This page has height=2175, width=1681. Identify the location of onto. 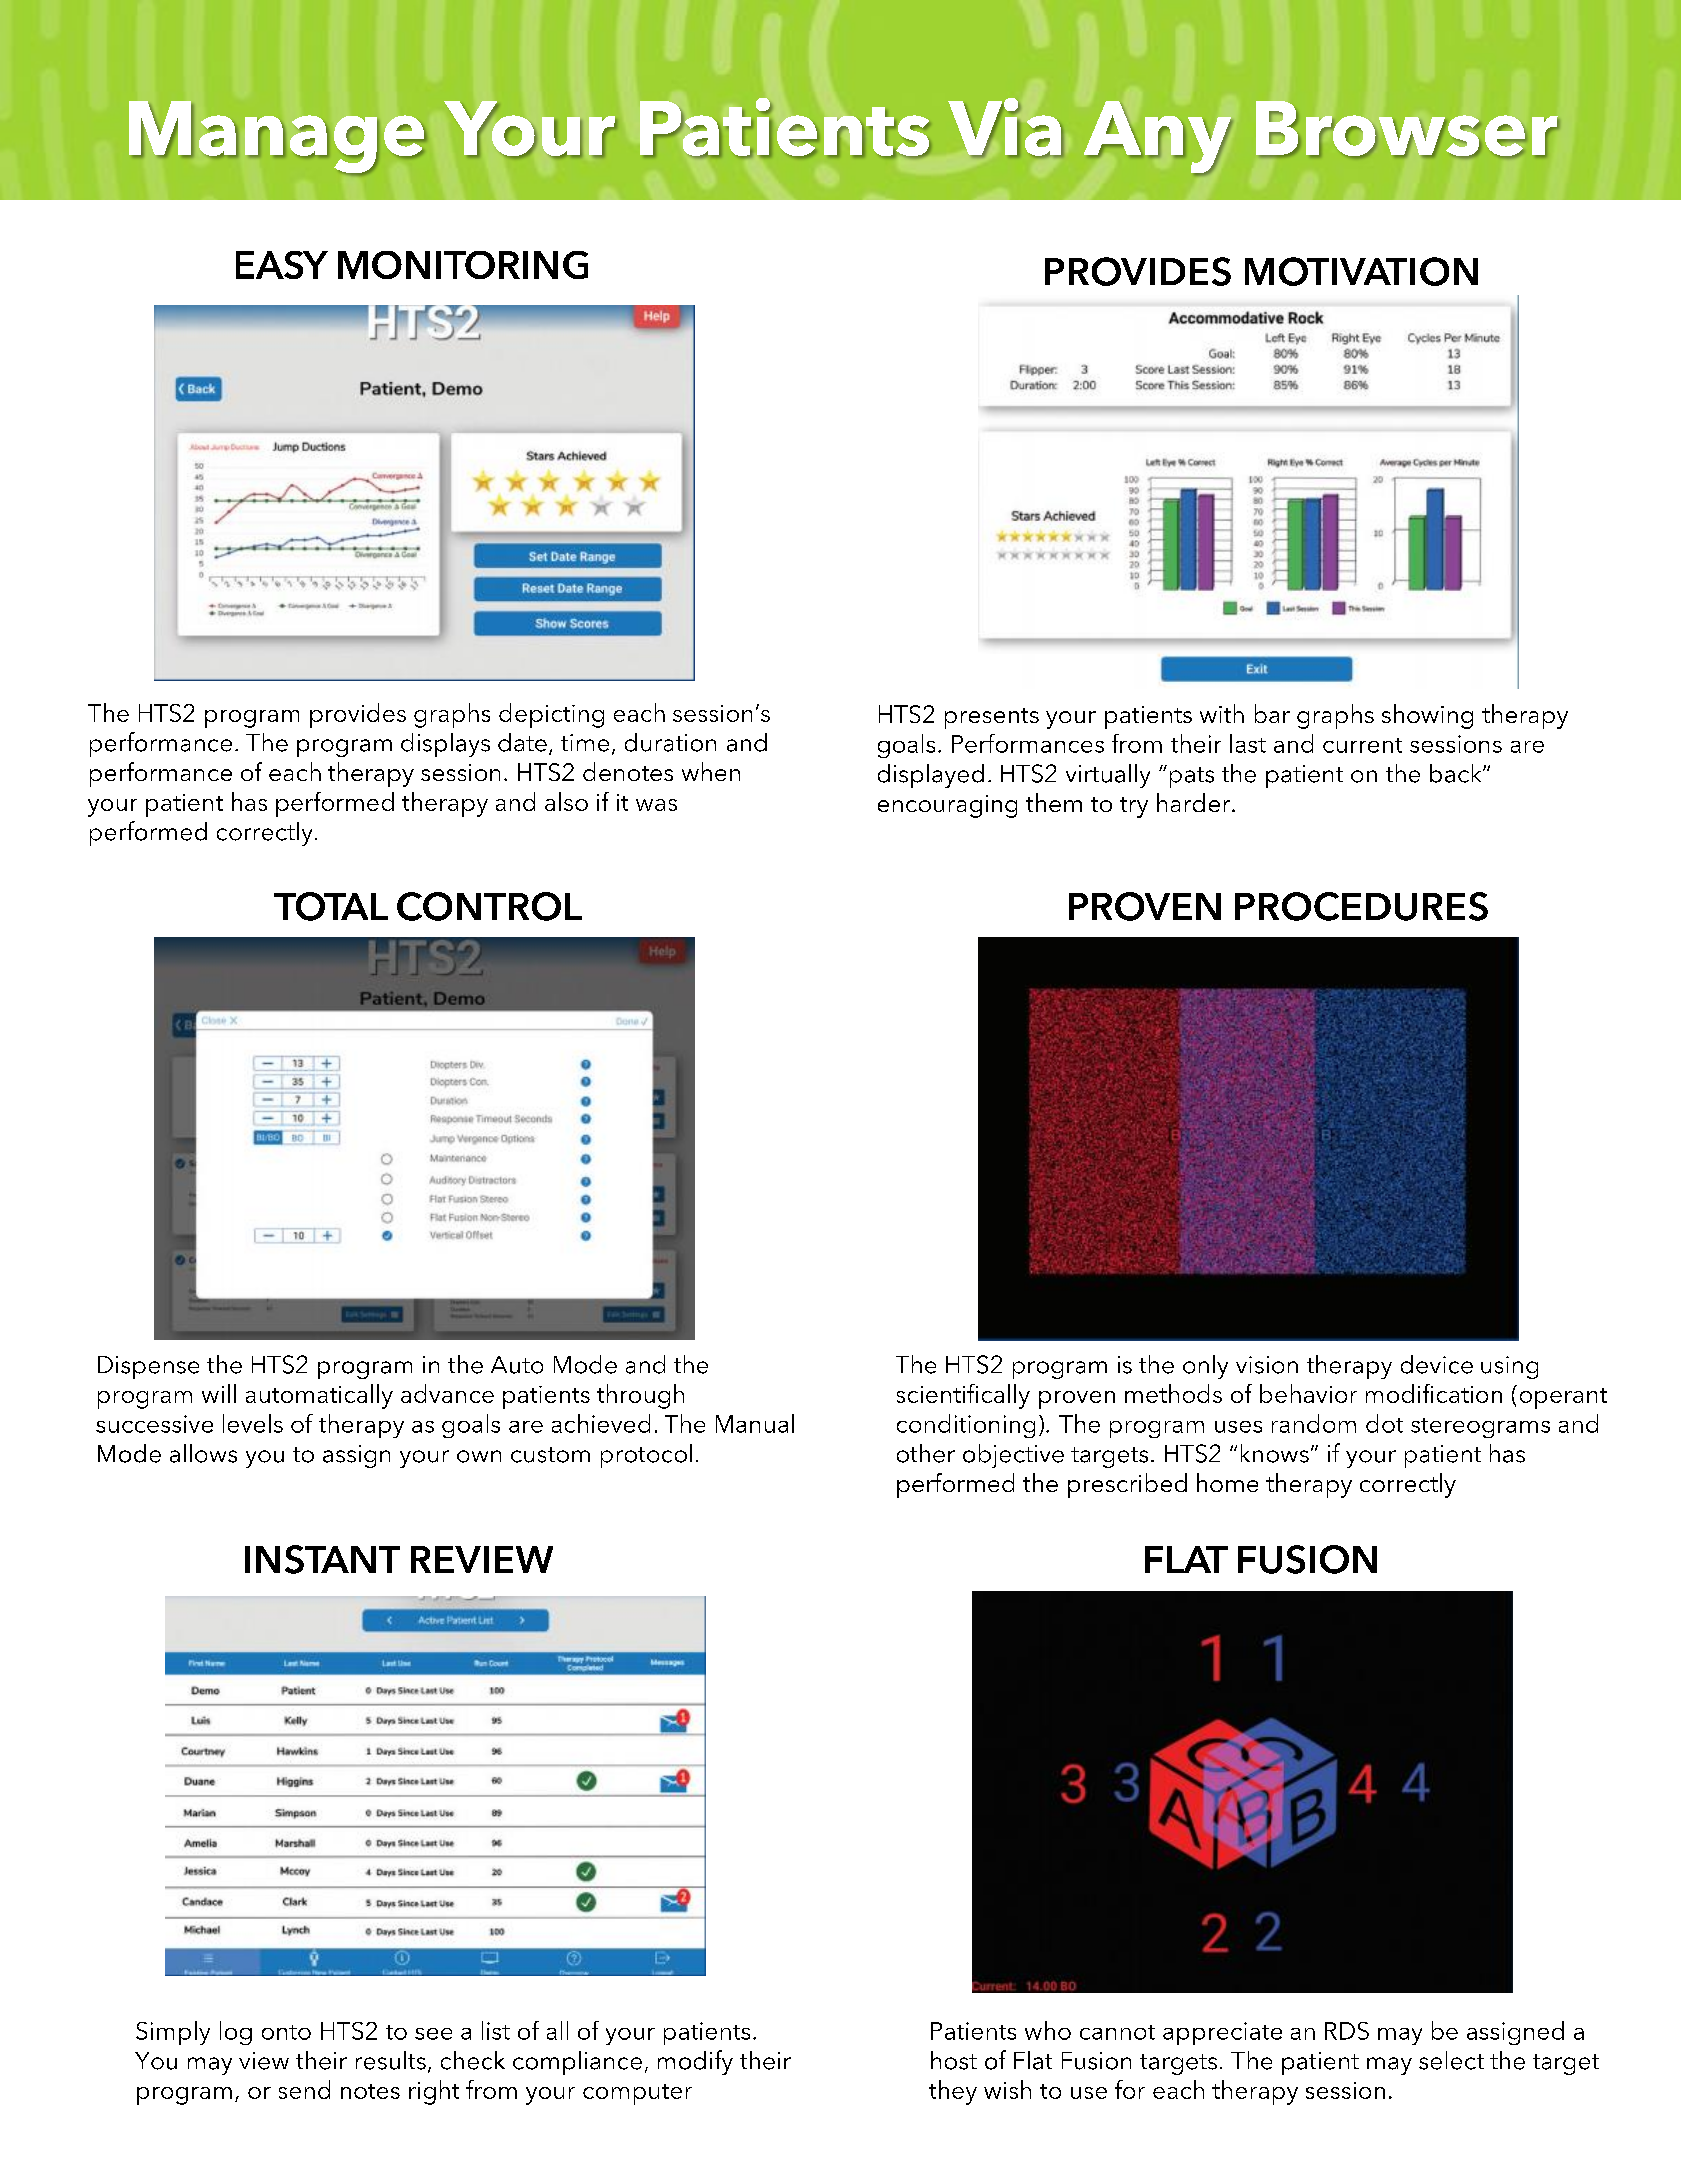
(286, 2032).
